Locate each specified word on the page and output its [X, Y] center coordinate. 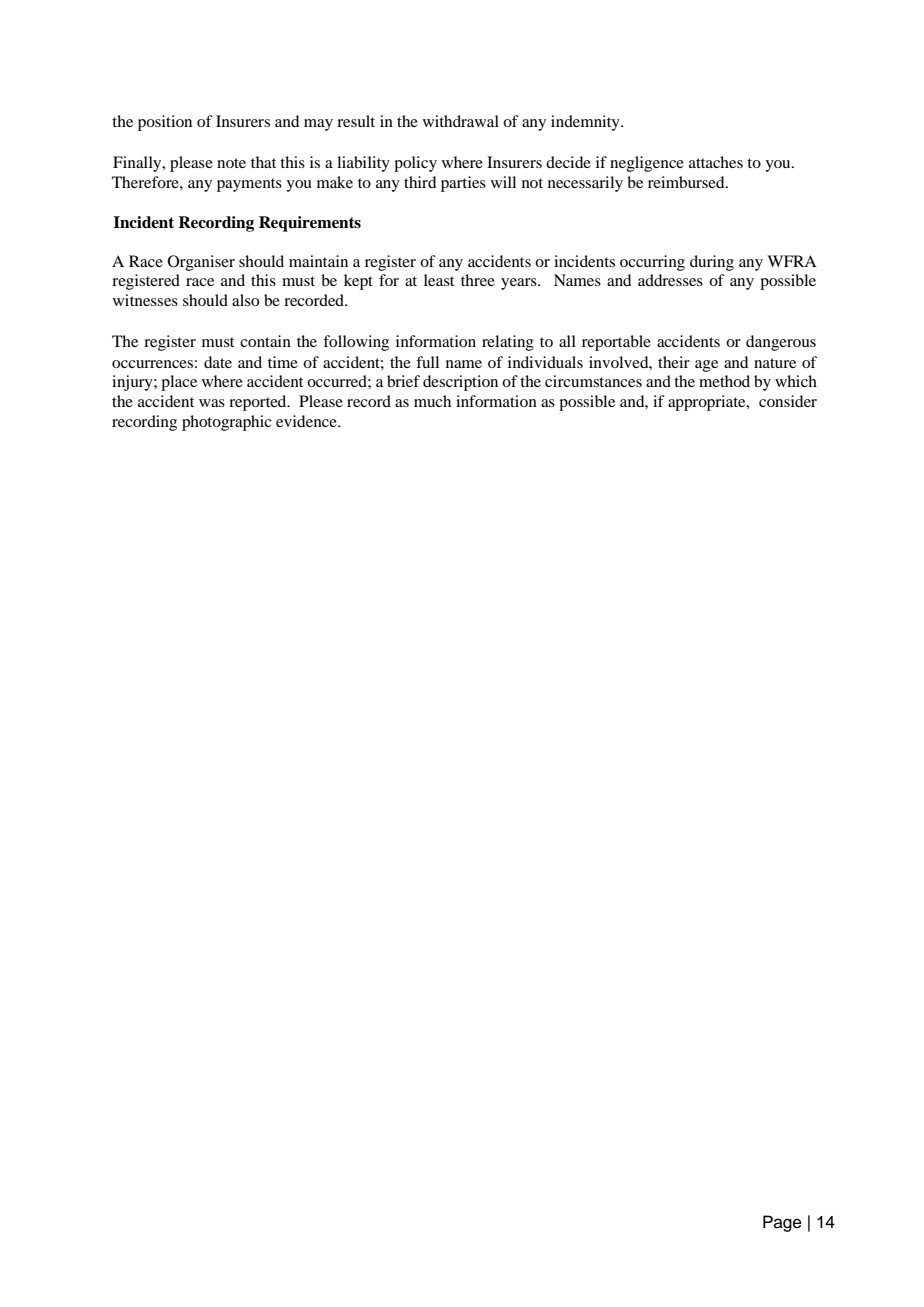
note [231, 163]
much [432, 401]
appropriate [708, 403]
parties [463, 184]
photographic [227, 423]
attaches [716, 162]
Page [782, 1223]
